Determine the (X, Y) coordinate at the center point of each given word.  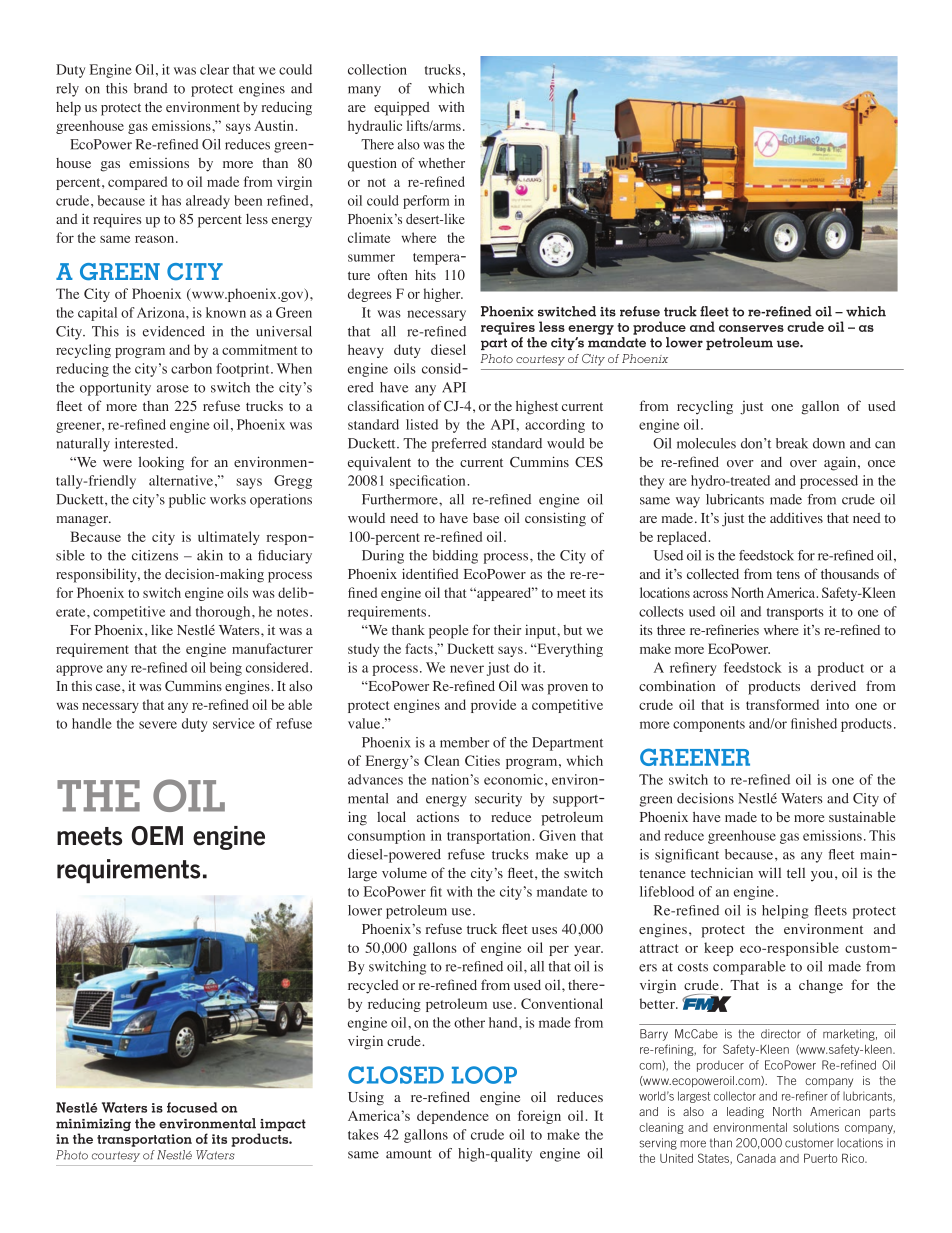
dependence (453, 1117)
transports (795, 614)
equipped (402, 109)
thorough (224, 613)
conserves (751, 328)
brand (151, 88)
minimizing (93, 1126)
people (448, 631)
